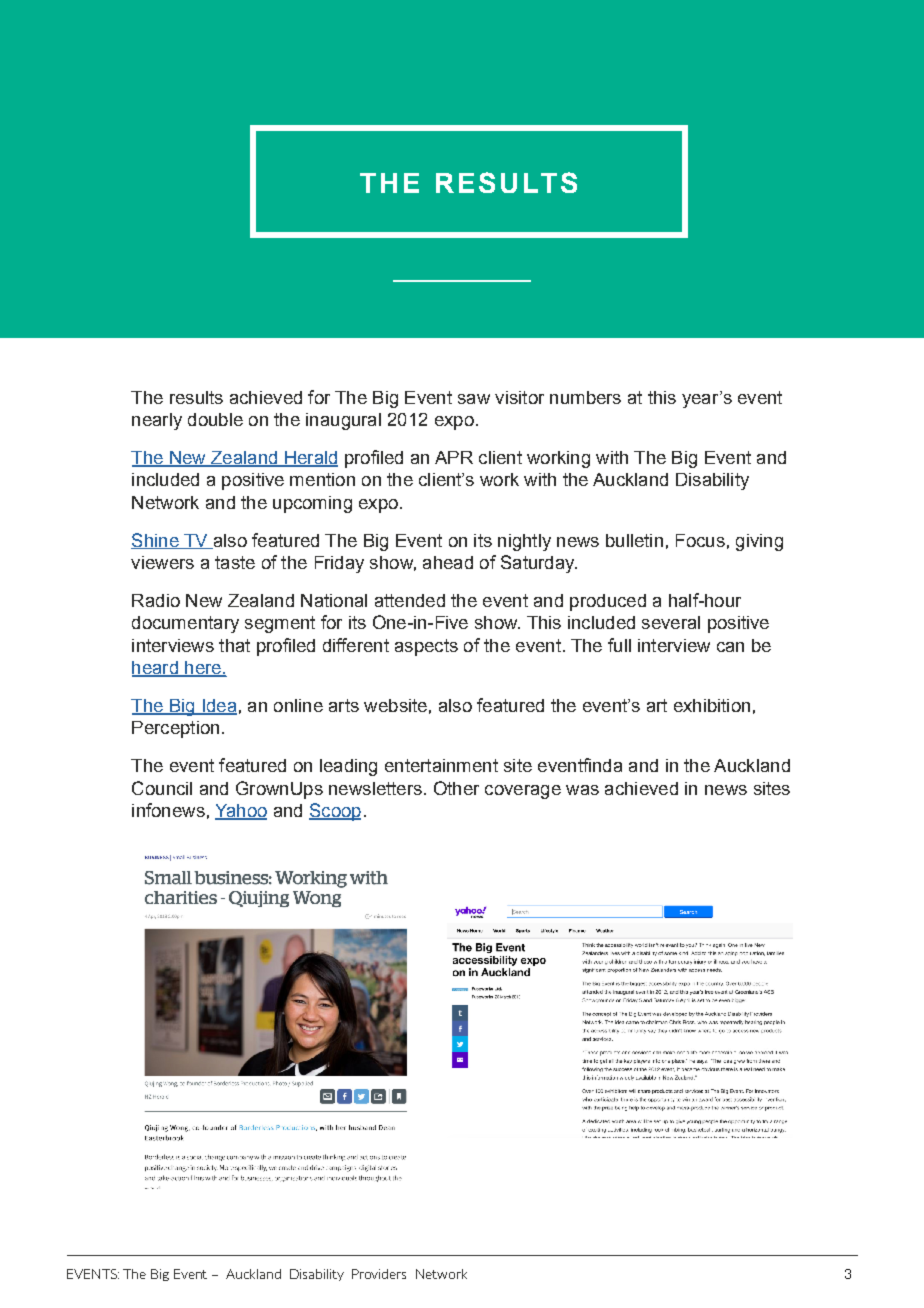 The image size is (924, 1308). I want to click on aspects, so click(426, 647).
